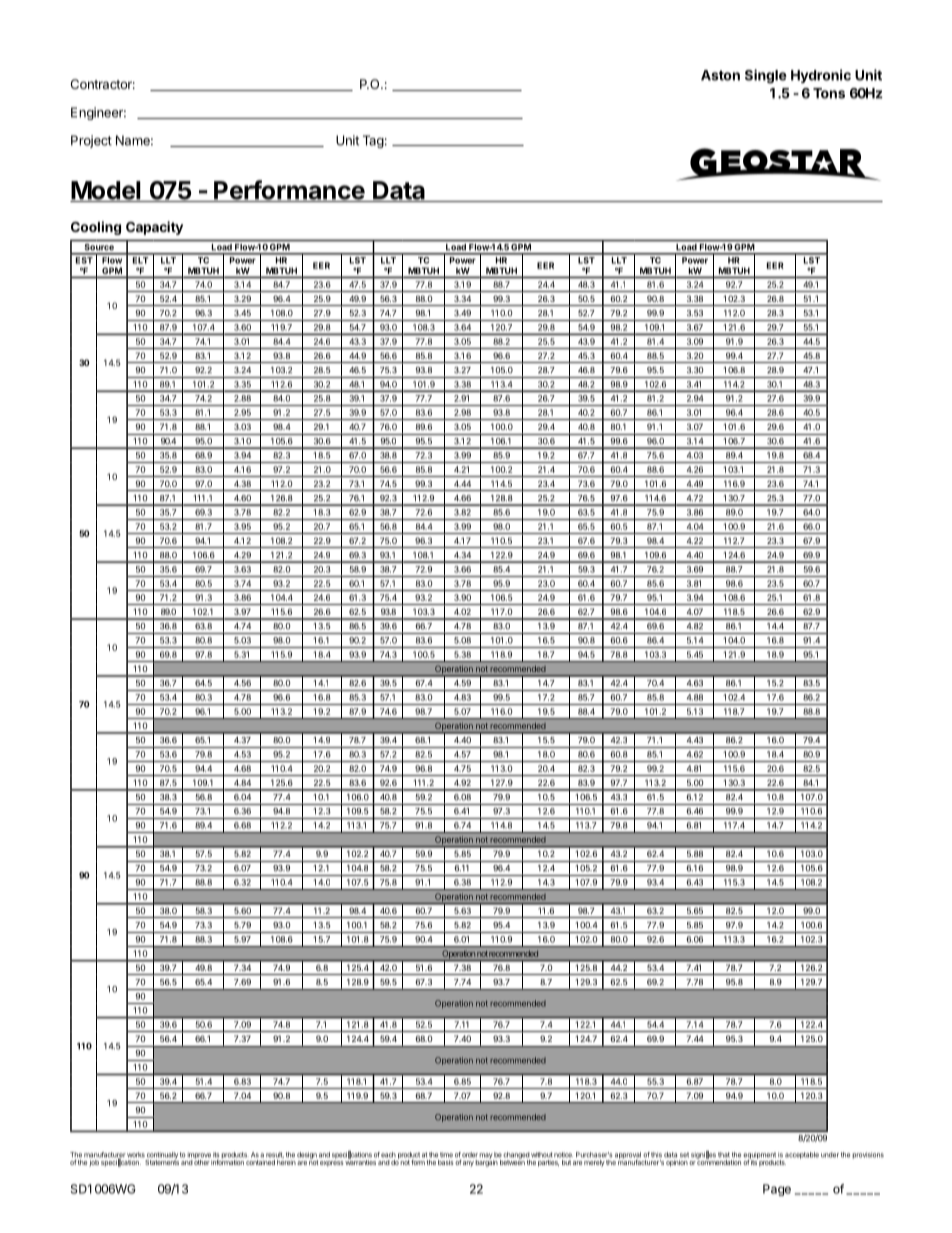 This page has width=952, height=1233. Describe the element at coordinates (154, 228) in the page. I see `Capacity` at that location.
